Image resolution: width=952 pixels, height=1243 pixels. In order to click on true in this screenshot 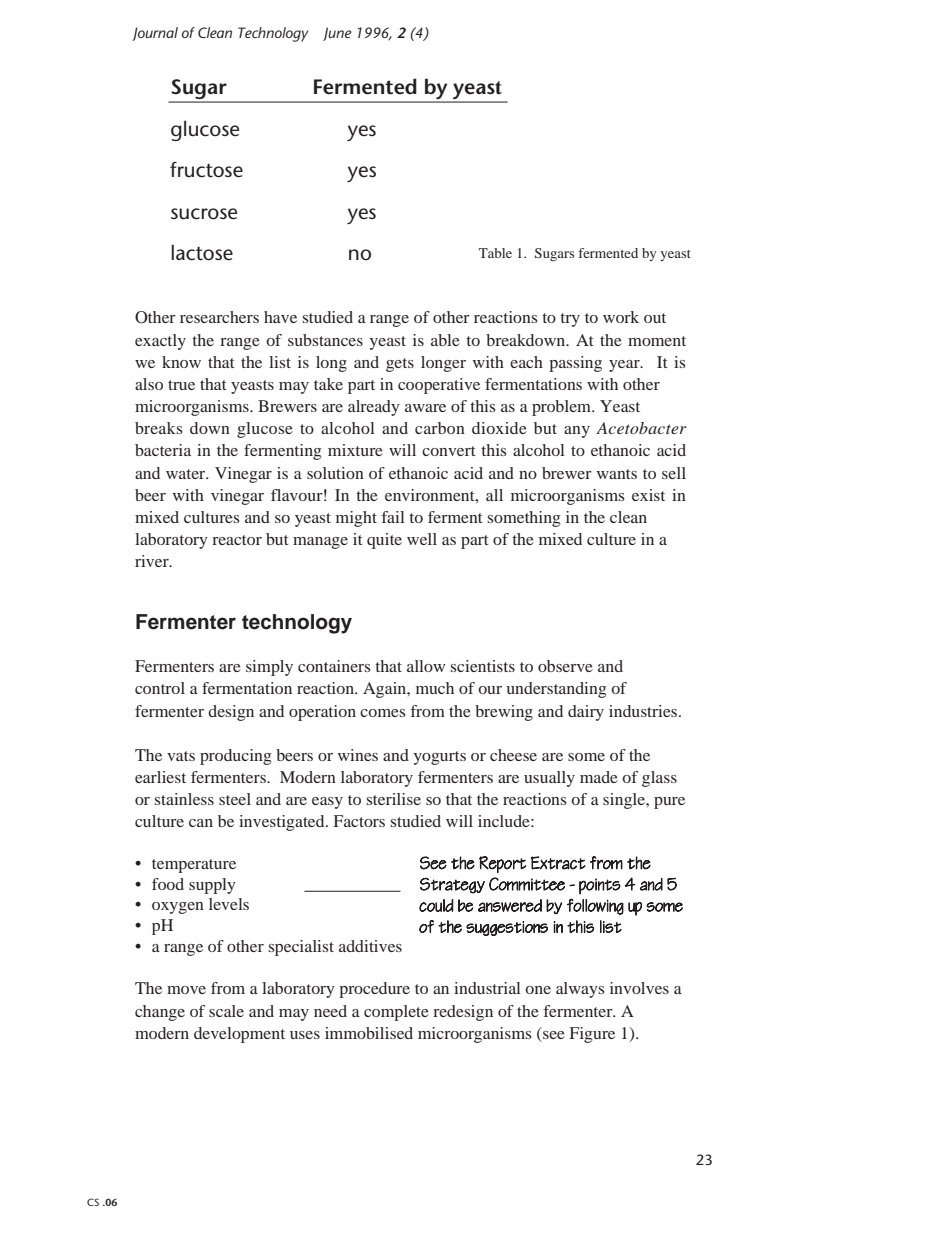, I will do `click(181, 385)`.
